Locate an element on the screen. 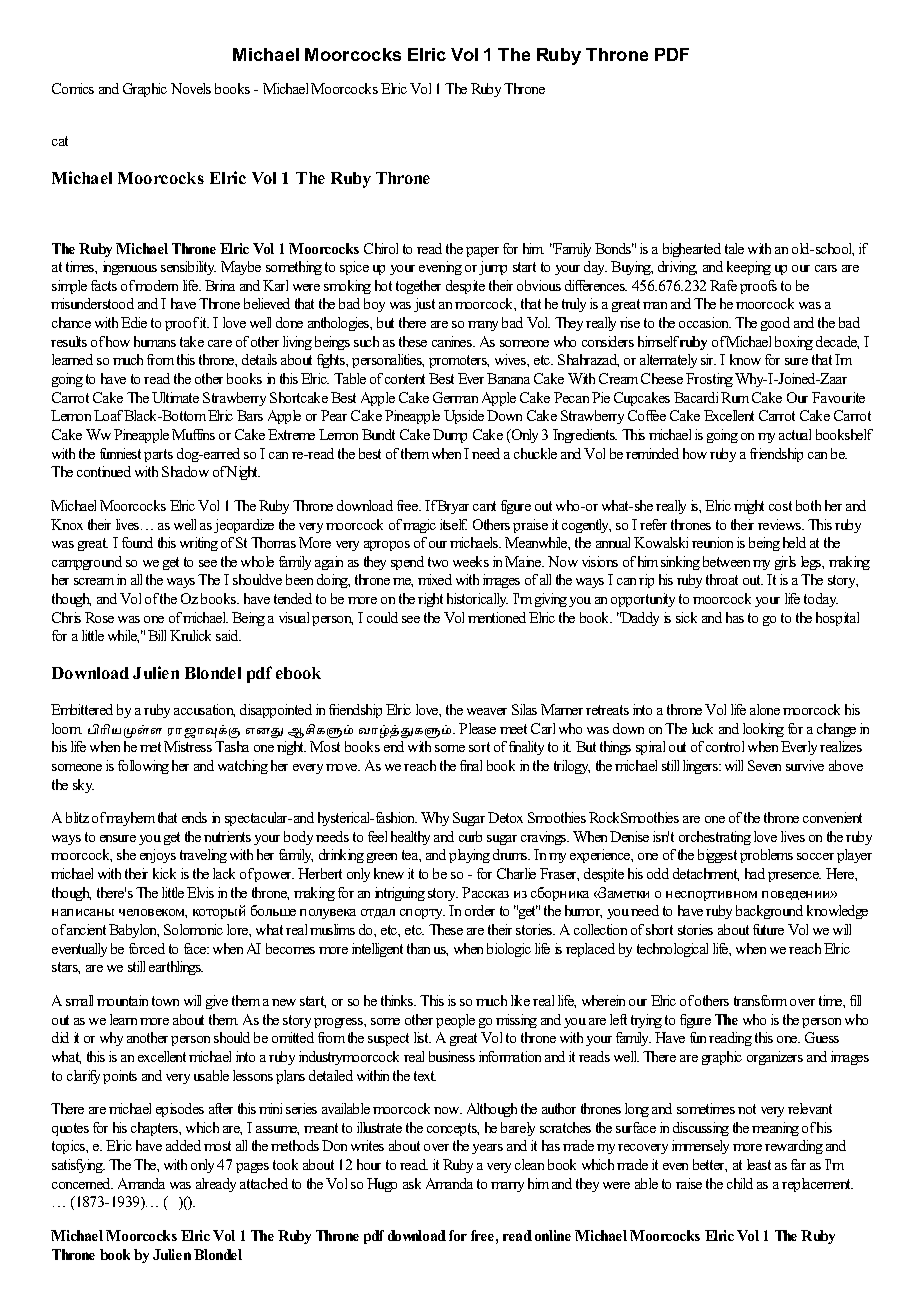 The height and width of the screenshot is (1308, 924). paper is located at coordinates (482, 252).
